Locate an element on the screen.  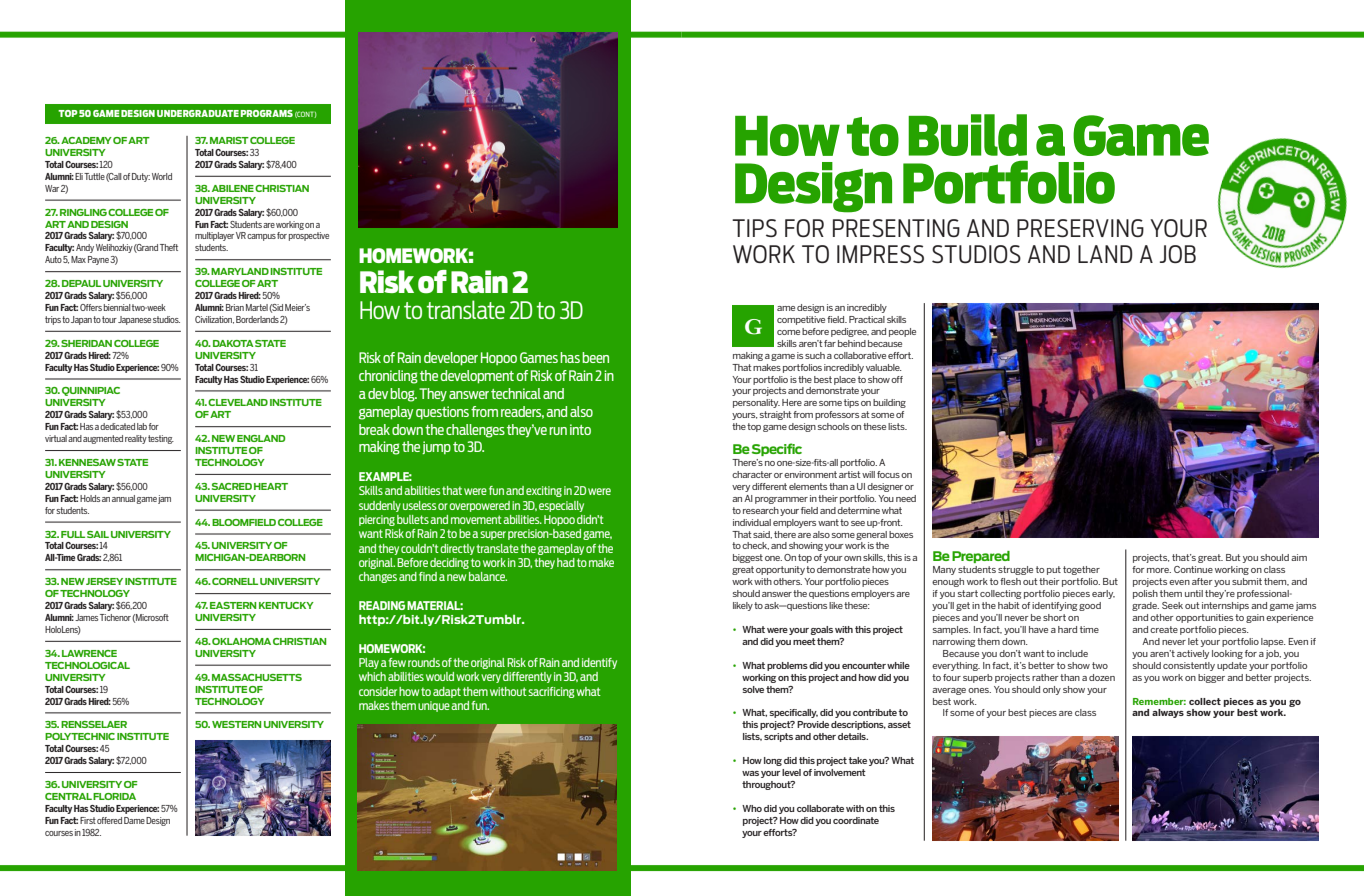
Brian is located at coordinates (235, 307).
